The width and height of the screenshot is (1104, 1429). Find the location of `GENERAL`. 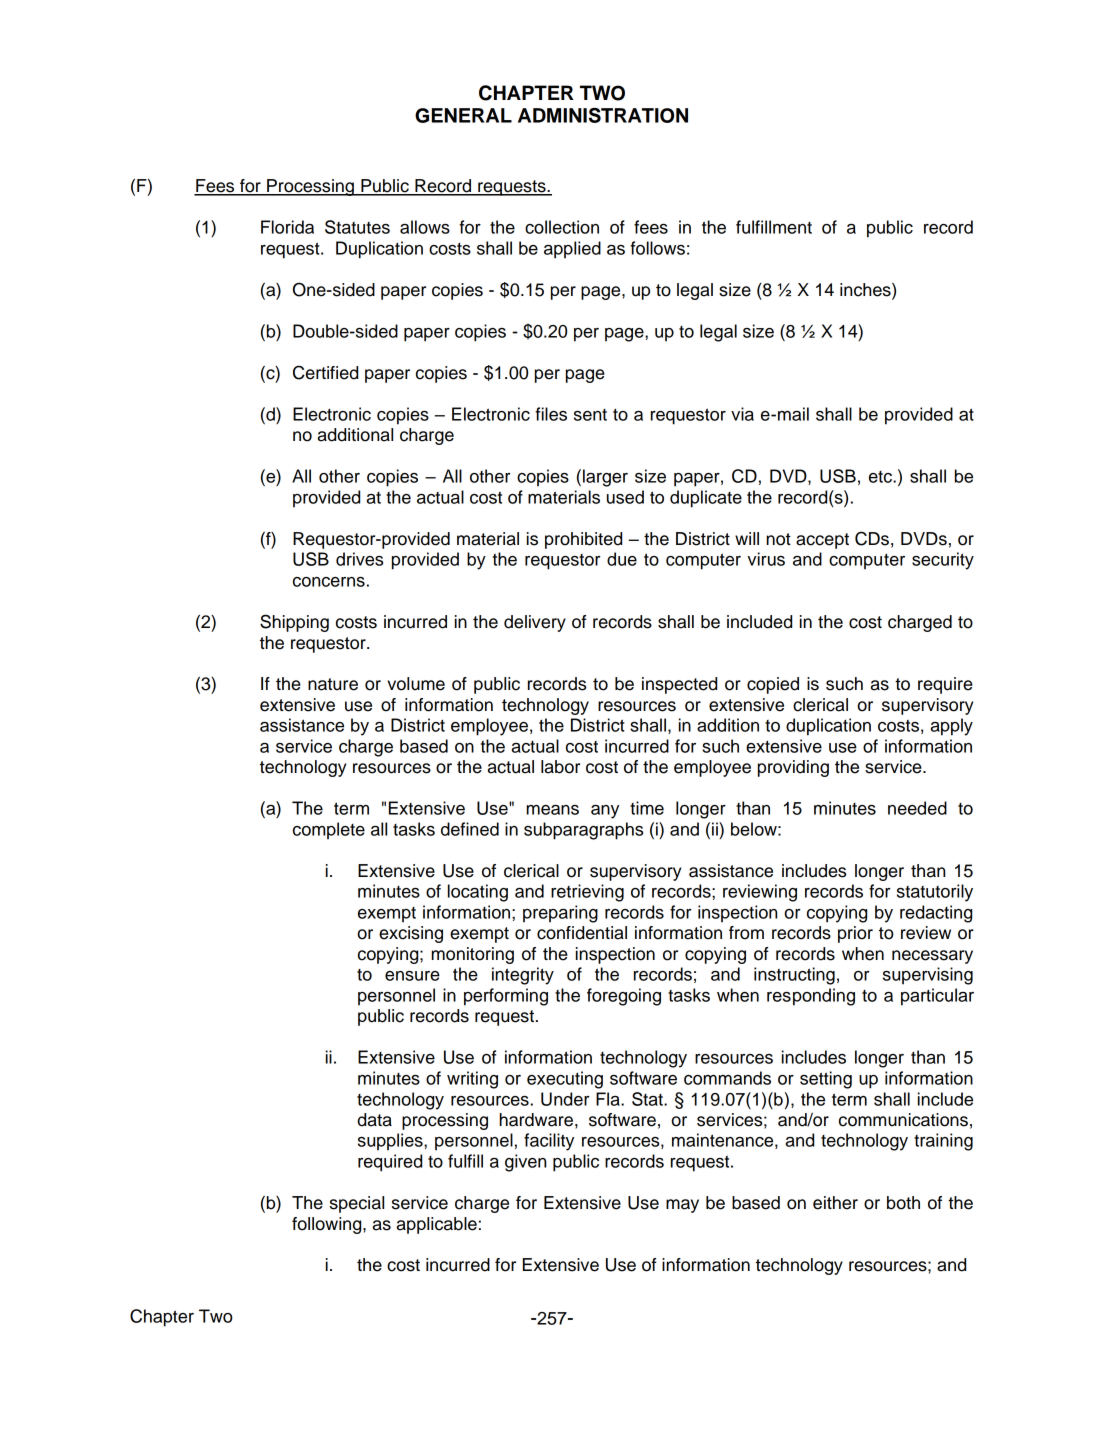

GENERAL is located at coordinates (463, 115).
